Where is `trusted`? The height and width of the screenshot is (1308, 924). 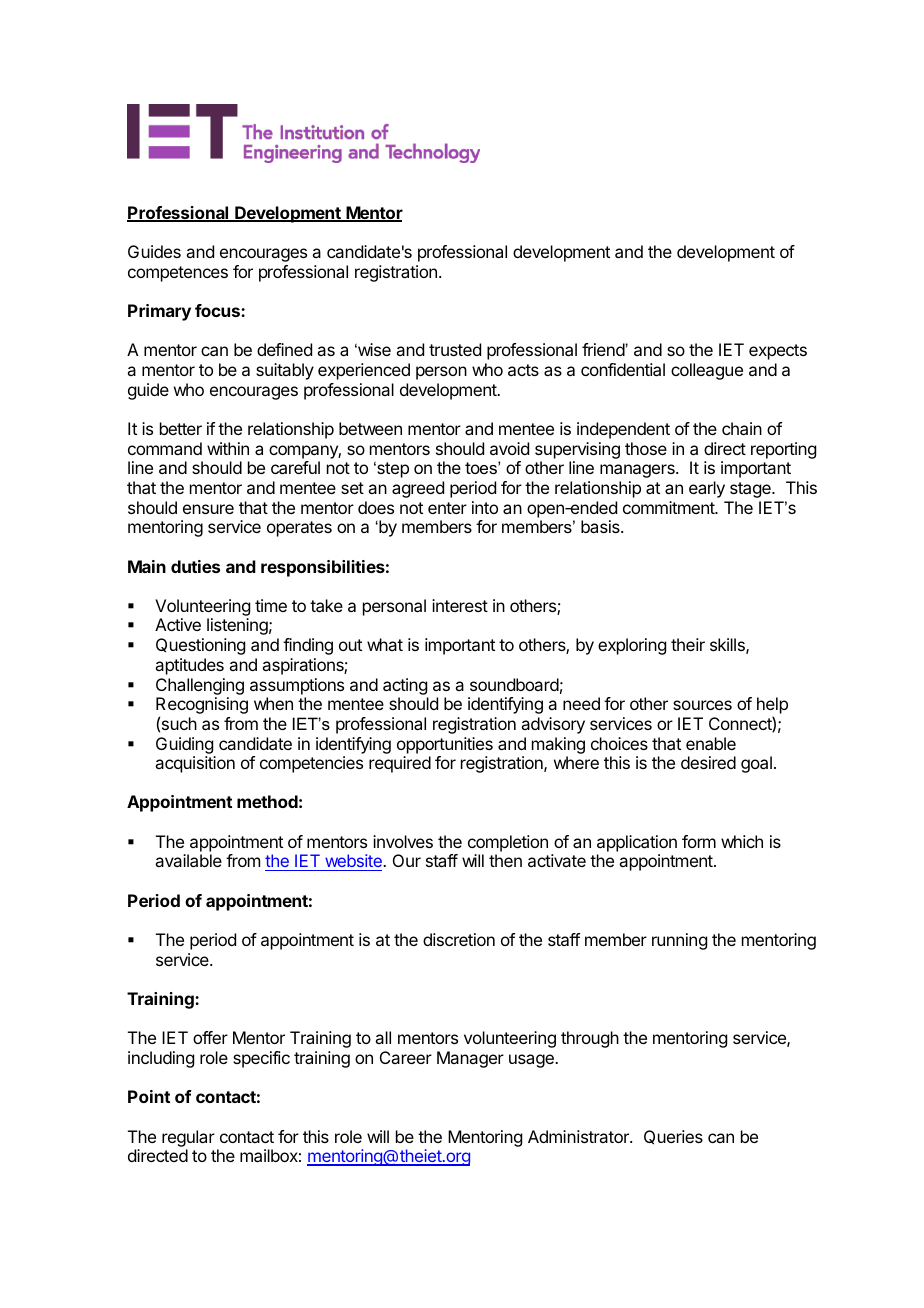
trusted is located at coordinates (455, 349).
